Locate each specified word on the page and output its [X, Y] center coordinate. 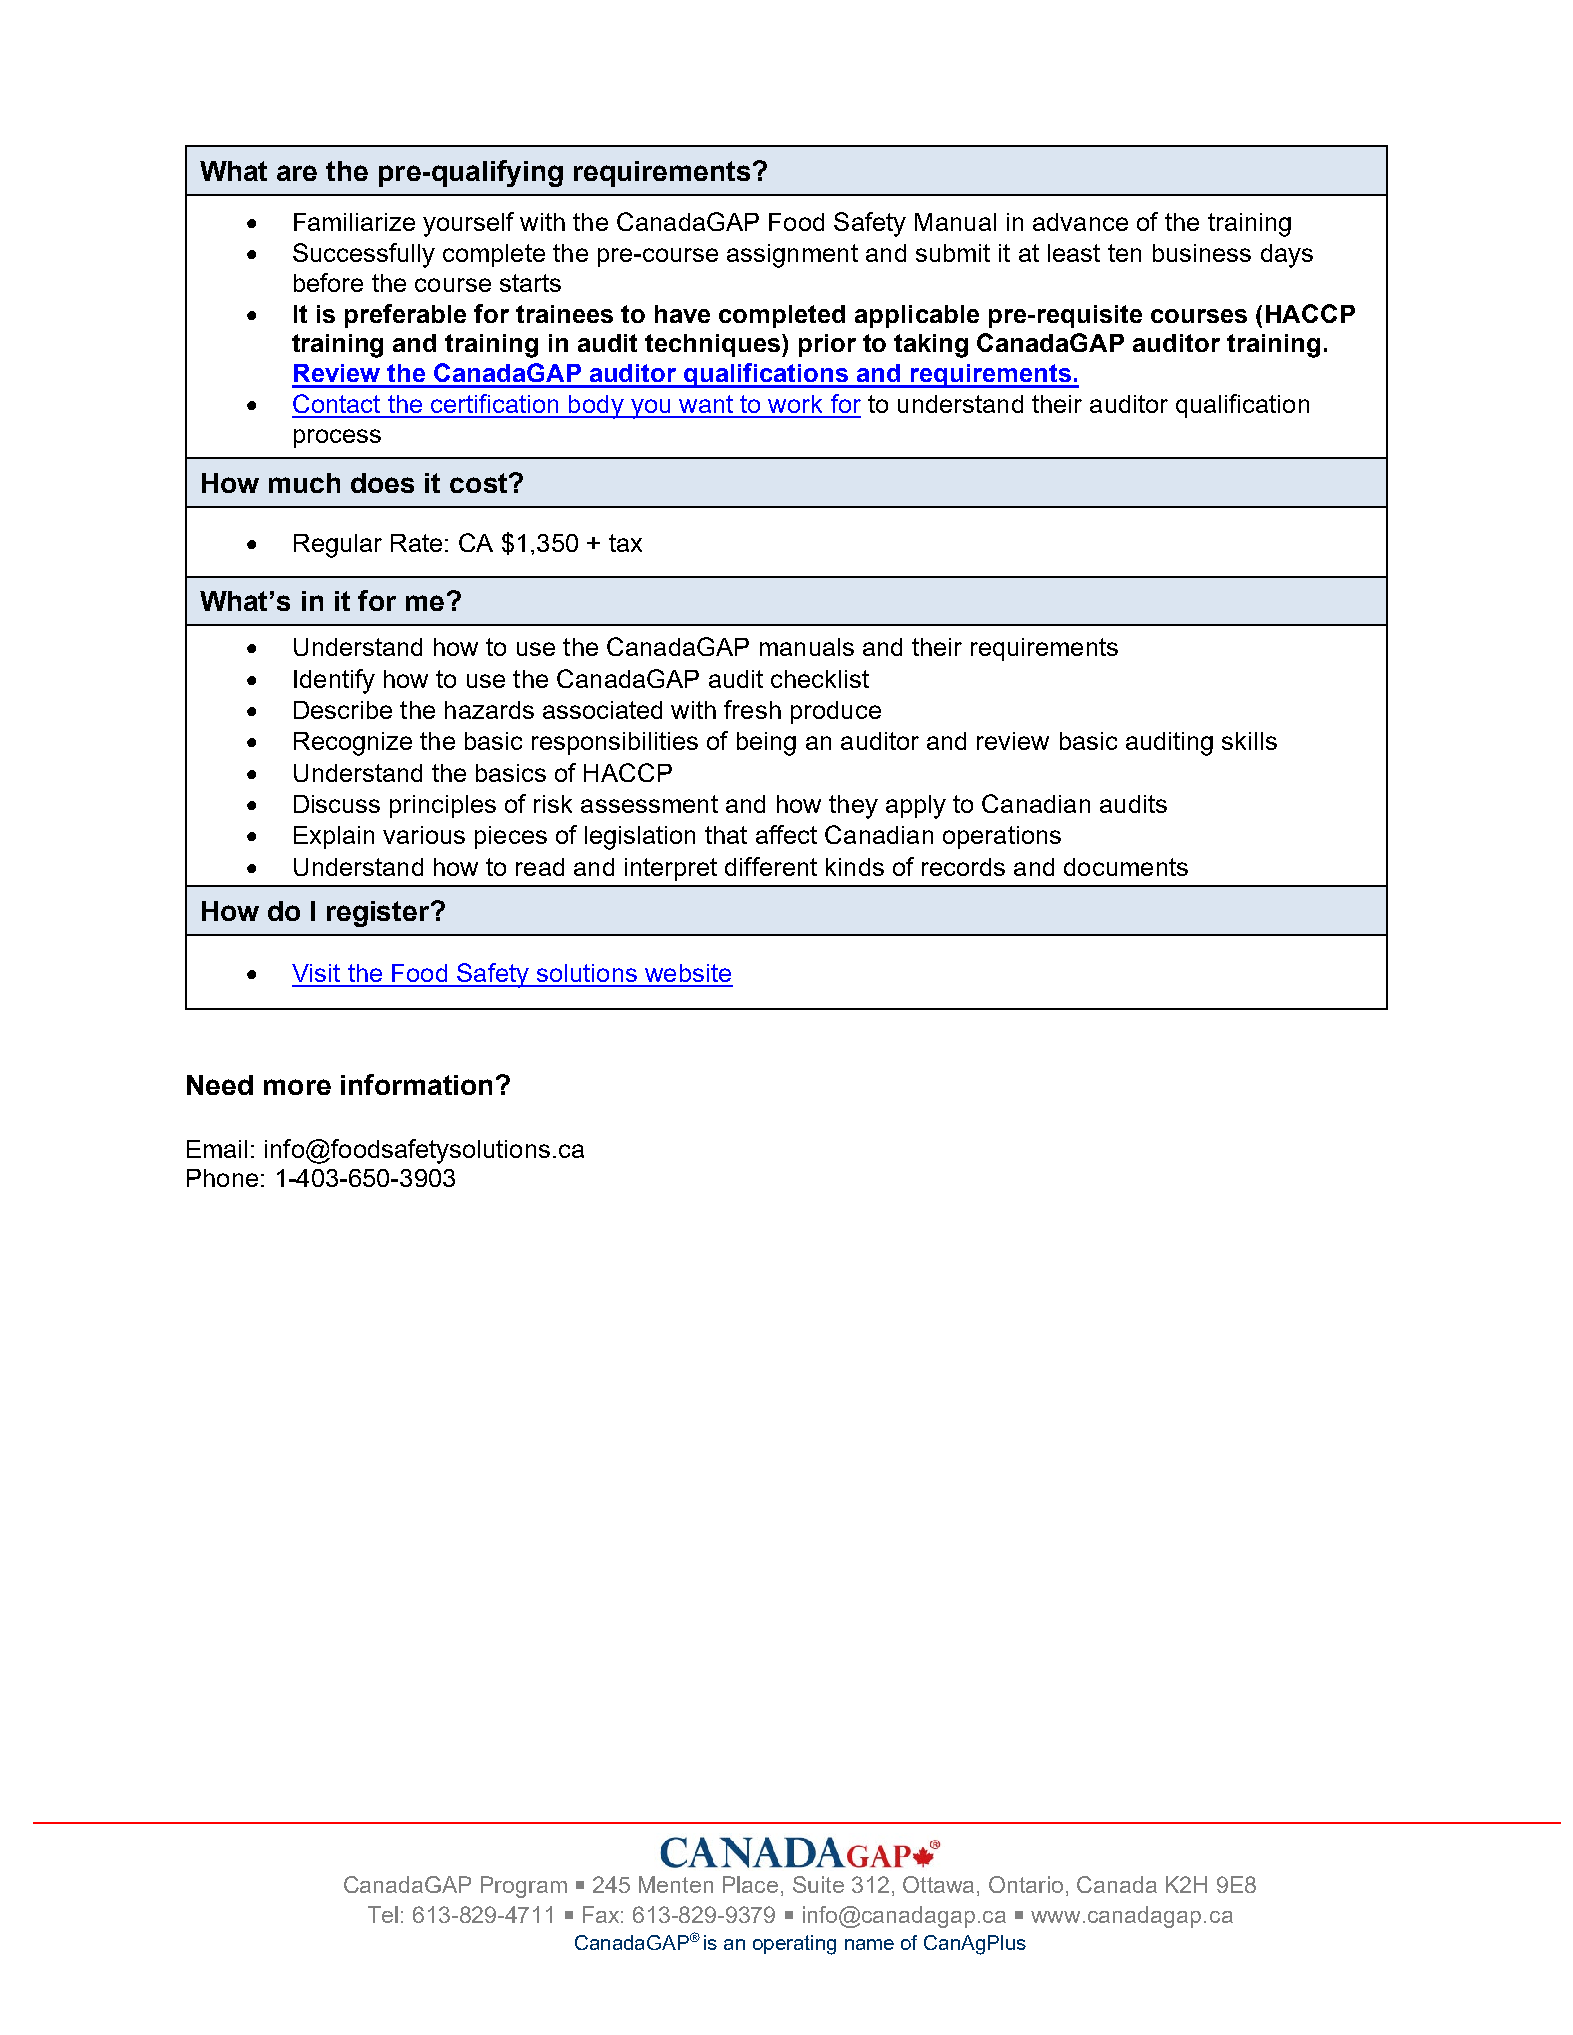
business [1202, 253]
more [297, 1087]
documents [1126, 867]
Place [750, 1884]
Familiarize [354, 222]
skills [1249, 741]
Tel [383, 1914]
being [766, 744]
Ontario [1026, 1884]
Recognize [353, 744]
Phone [222, 1178]
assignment [792, 256]
